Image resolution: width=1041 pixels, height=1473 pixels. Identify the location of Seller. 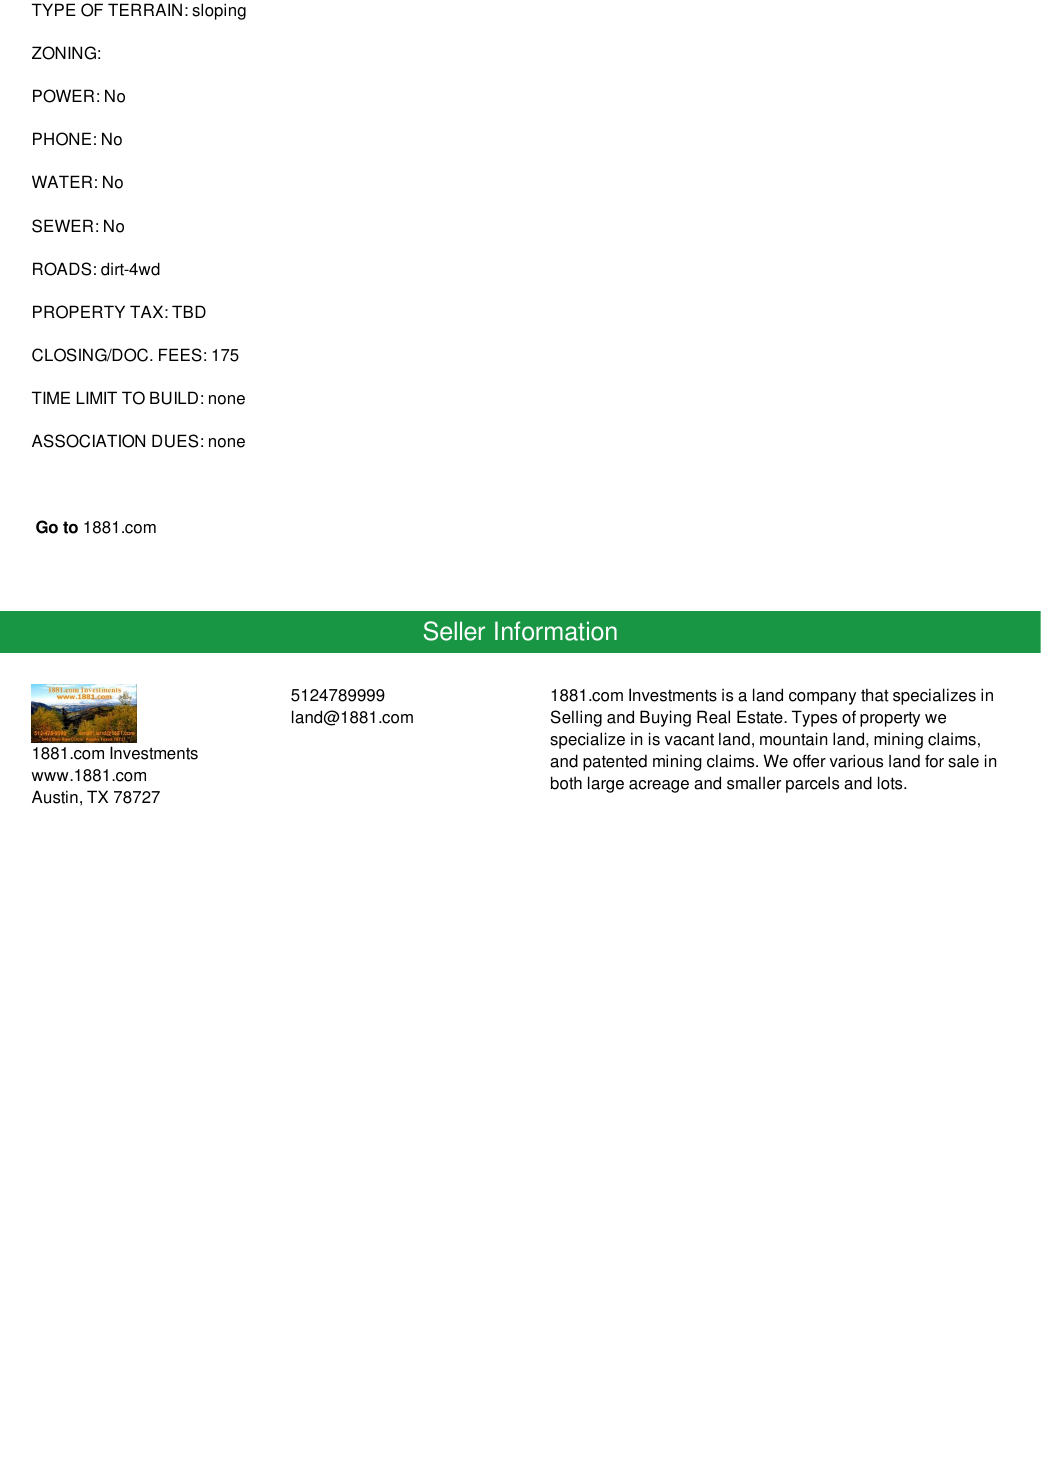
(454, 631).
